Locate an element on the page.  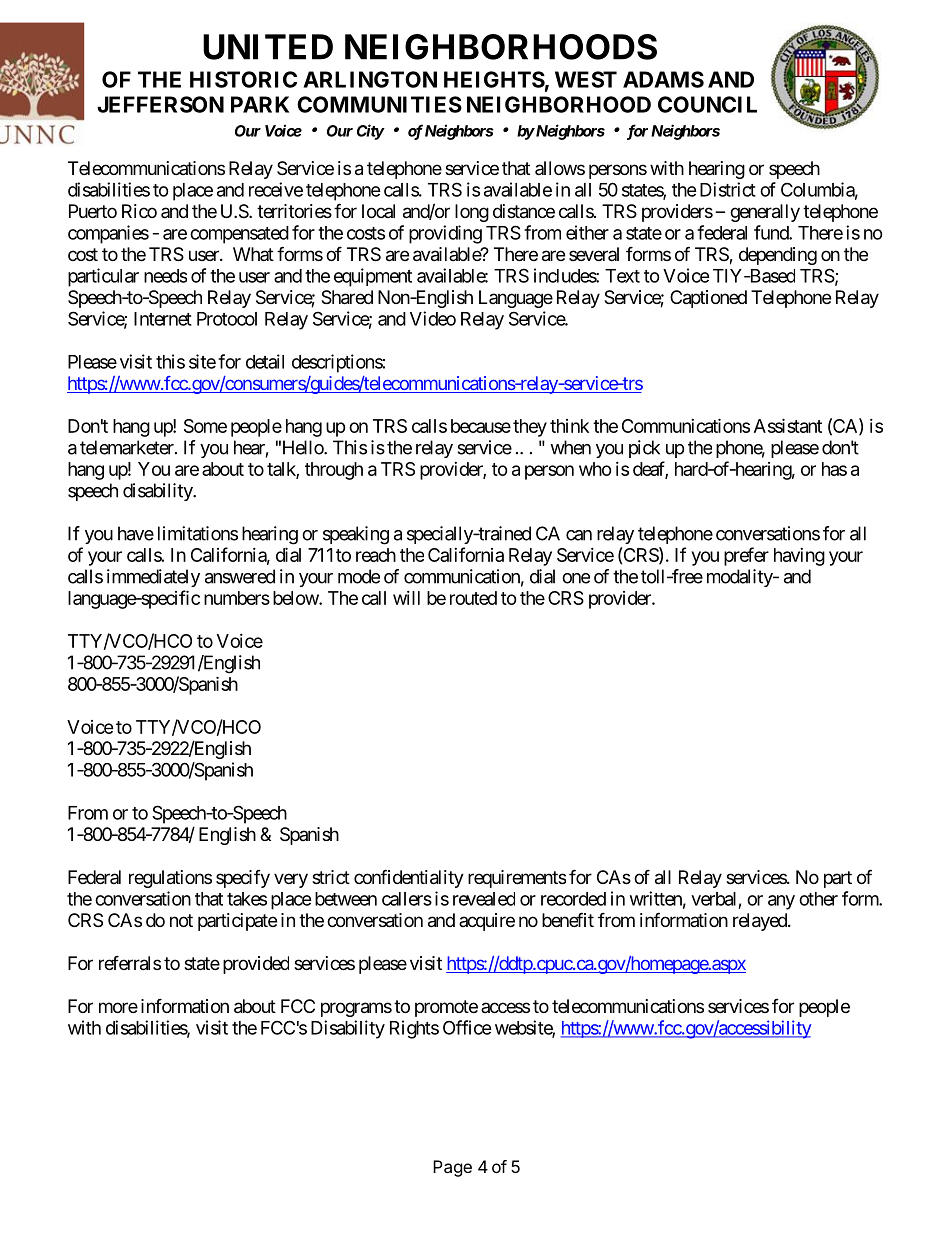
Office is located at coordinates (467, 1027).
